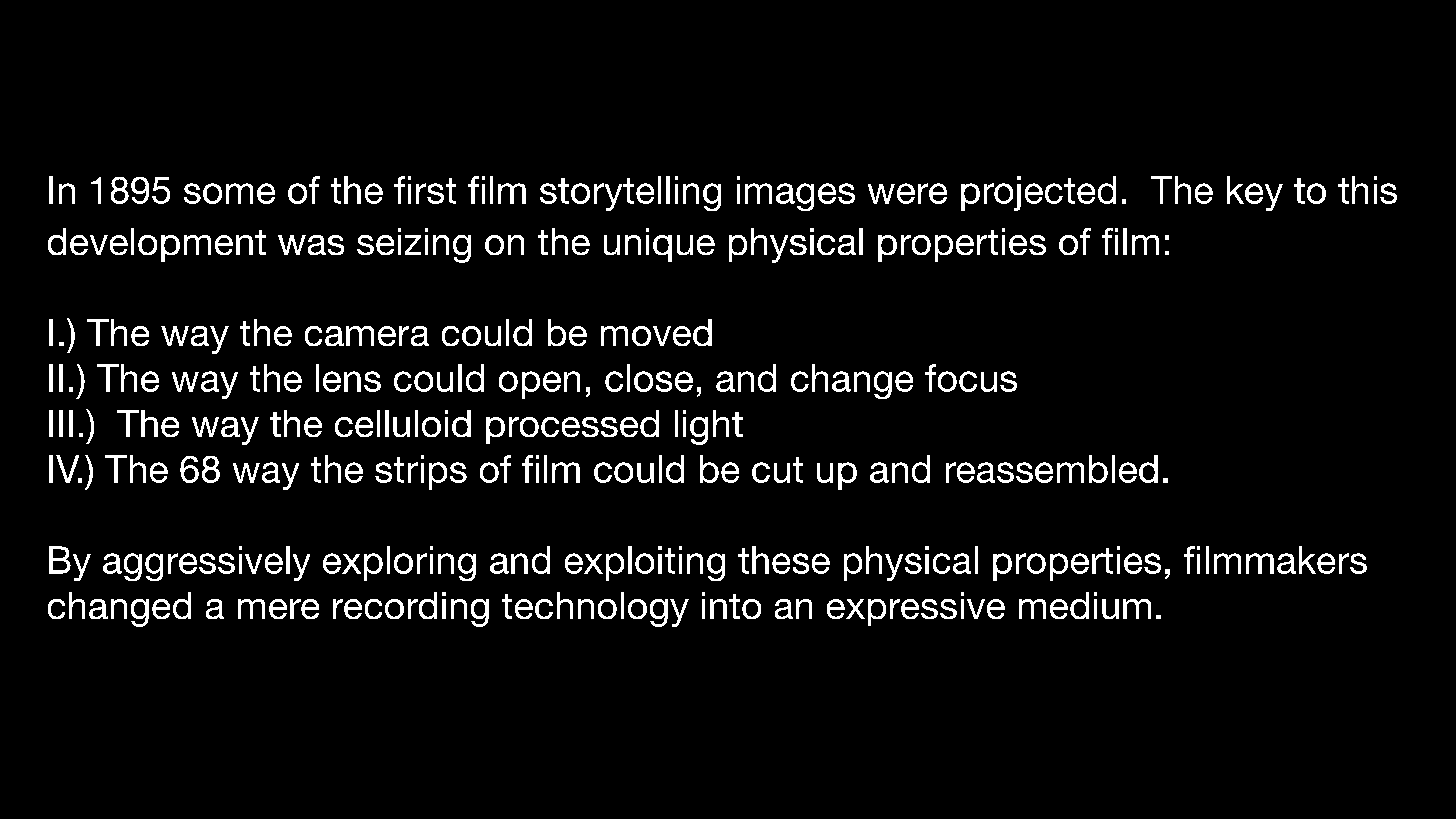  What do you see at coordinates (348, 378) in the screenshot?
I see `lens` at bounding box center [348, 378].
